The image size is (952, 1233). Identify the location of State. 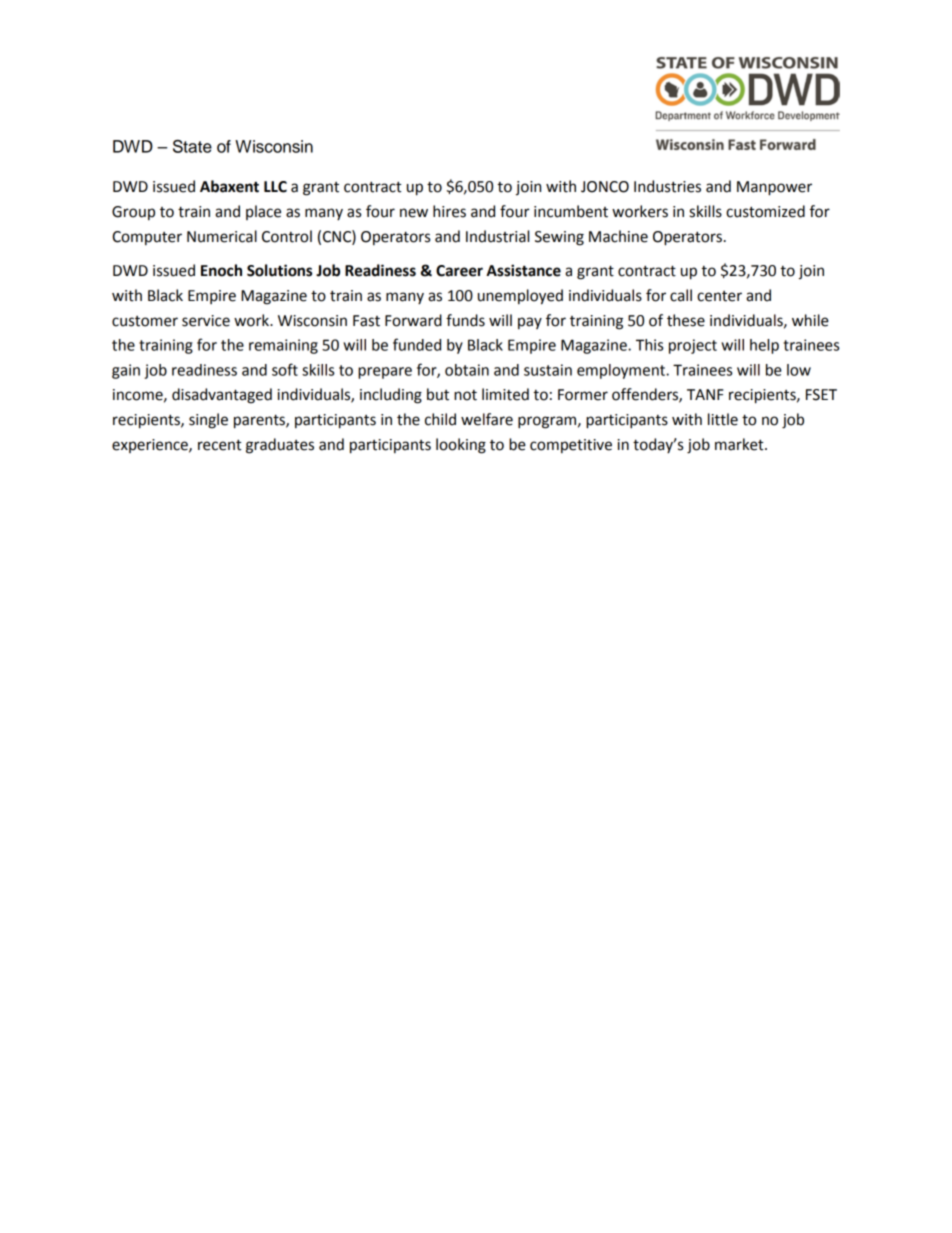
(192, 146).
